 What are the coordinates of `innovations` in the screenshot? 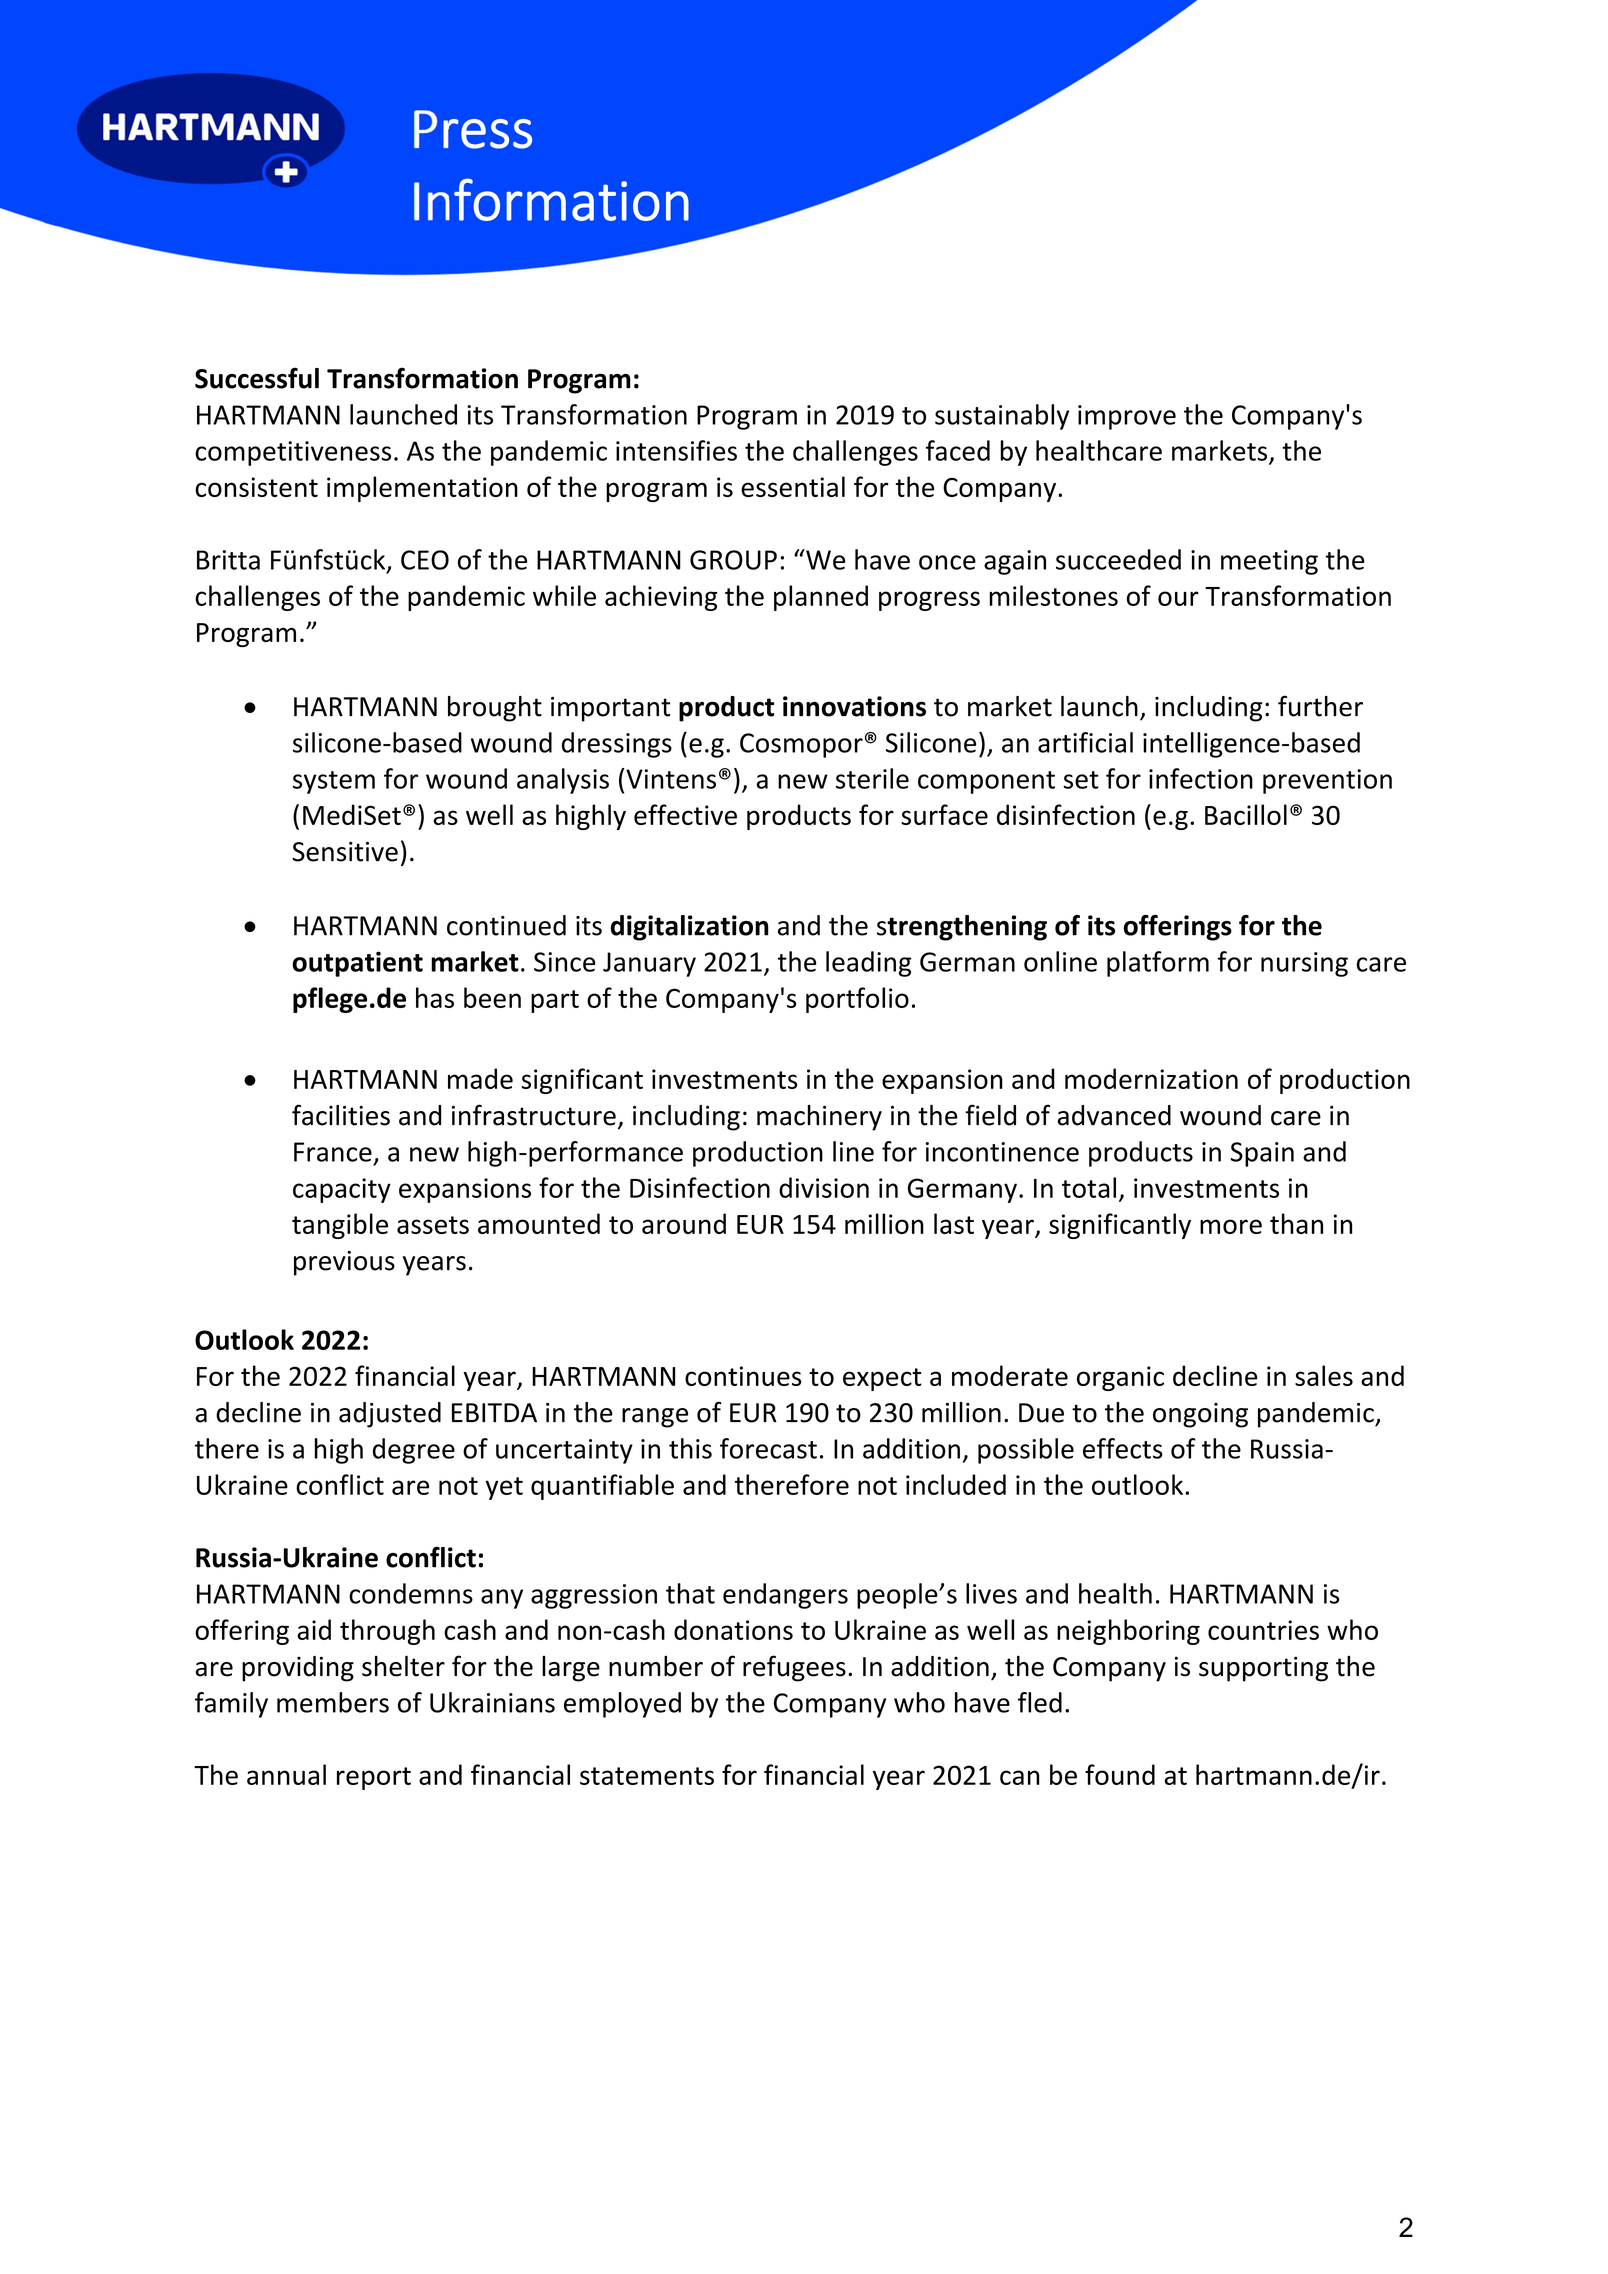 It's located at (854, 706).
